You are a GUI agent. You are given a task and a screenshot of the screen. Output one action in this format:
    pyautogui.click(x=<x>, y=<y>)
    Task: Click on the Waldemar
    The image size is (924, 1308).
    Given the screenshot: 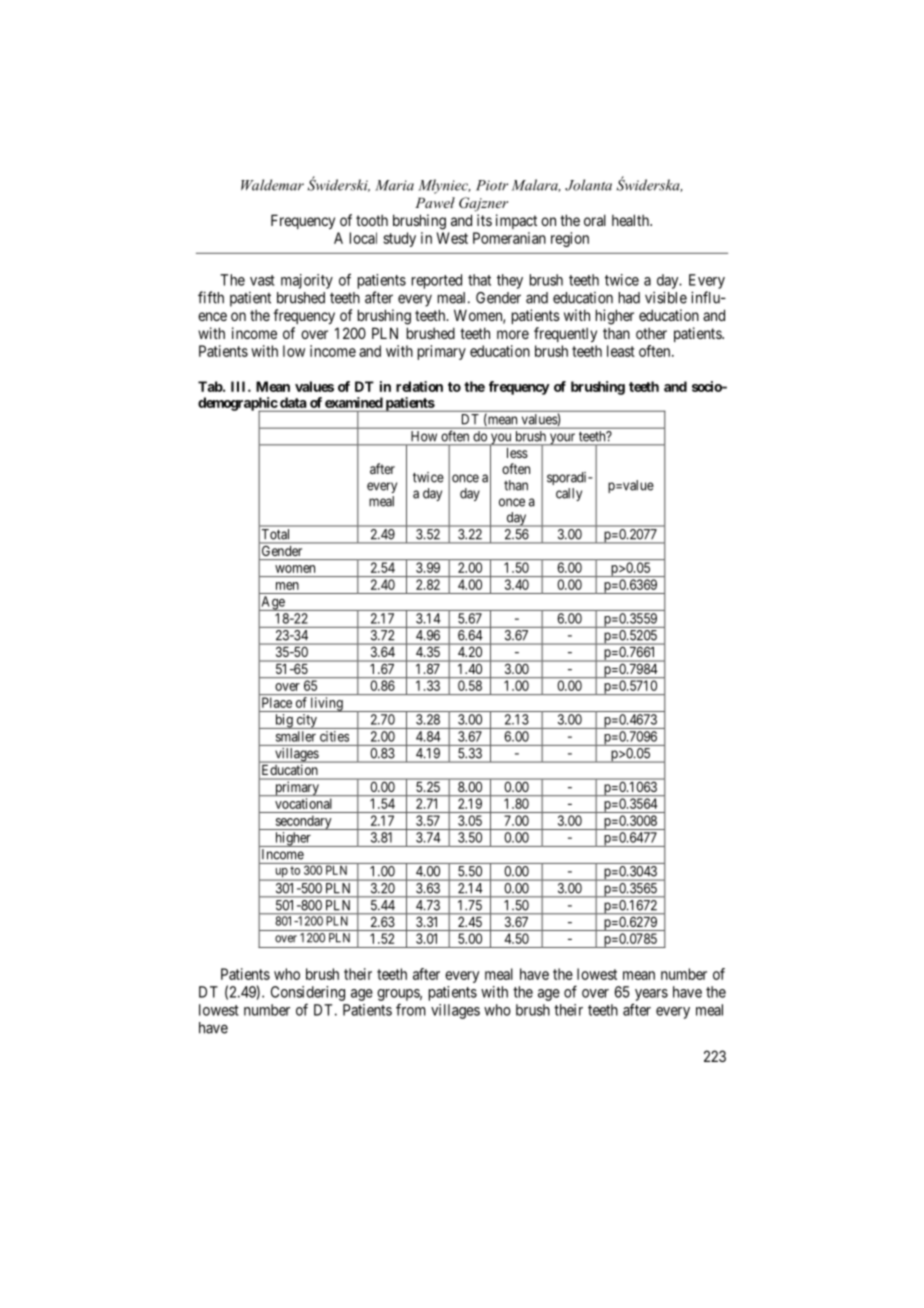 What is the action you would take?
    pyautogui.click(x=272, y=185)
